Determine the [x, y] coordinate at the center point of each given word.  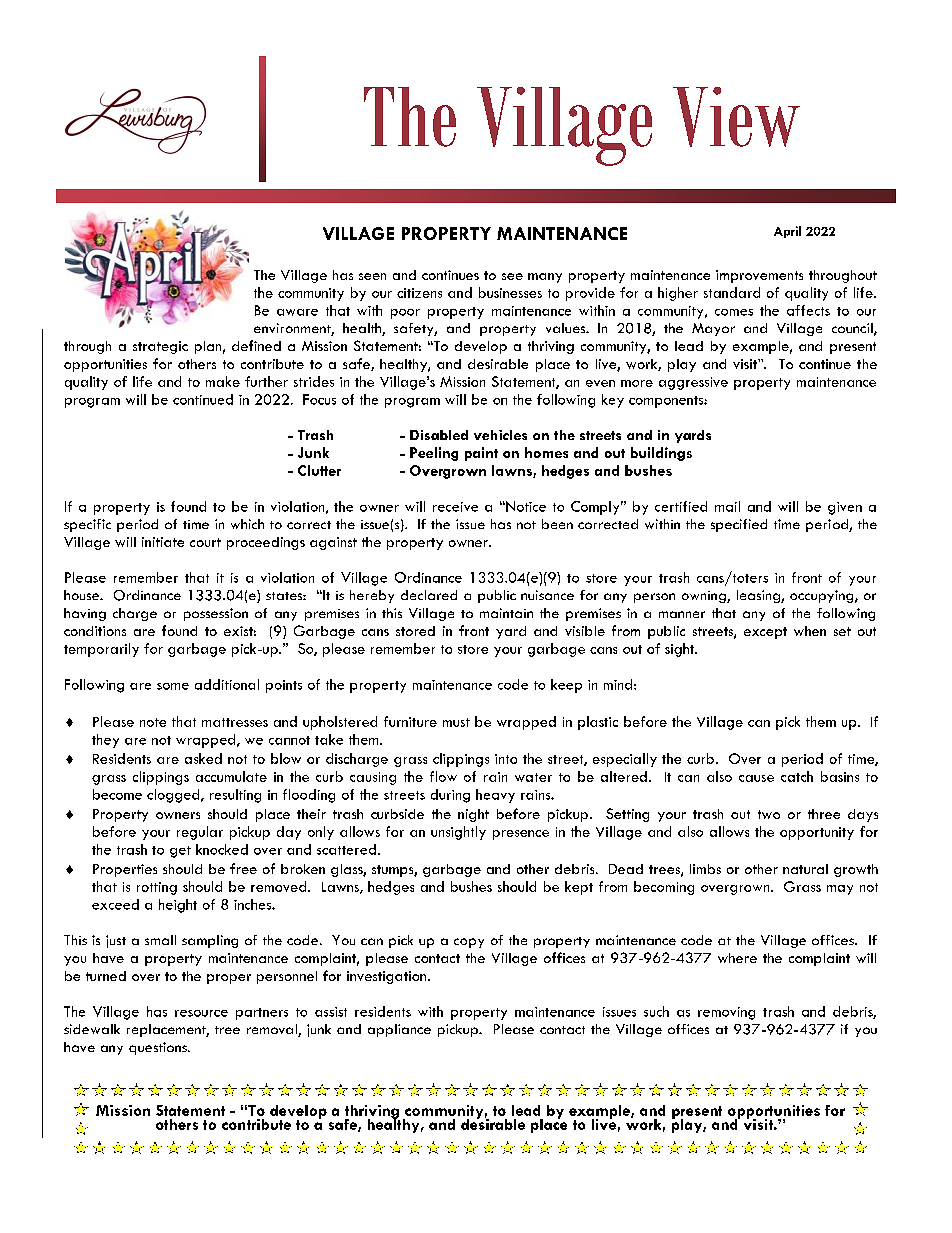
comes [734, 312]
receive [455, 507]
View [736, 117]
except [765, 633]
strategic [160, 347]
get [180, 852]
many [545, 278]
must [456, 722]
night [473, 815]
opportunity [817, 833]
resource [201, 1013]
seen [372, 276]
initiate [163, 542]
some [173, 686]
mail [727, 506]
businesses [510, 292]
